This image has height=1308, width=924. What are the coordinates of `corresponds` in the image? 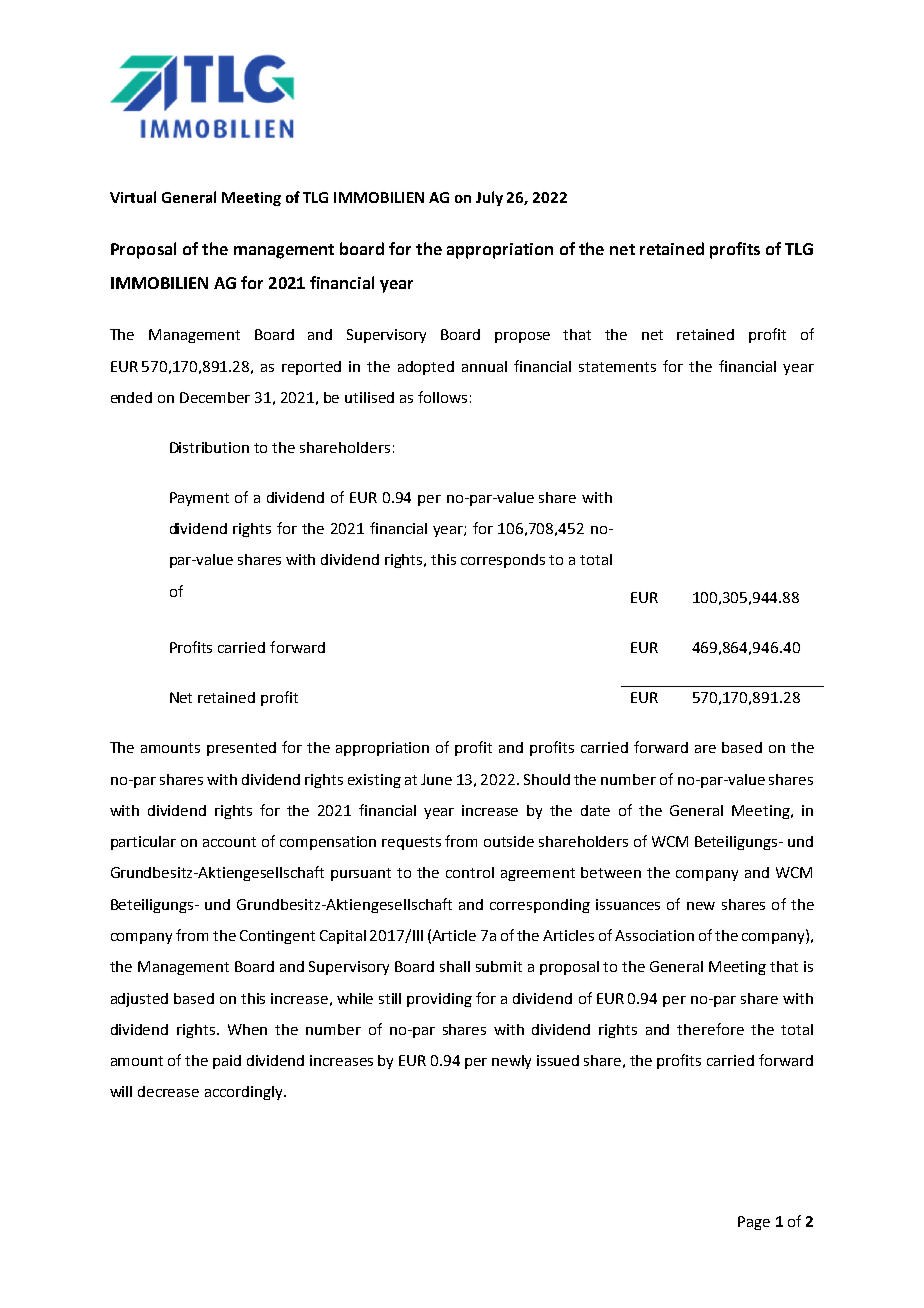 It's located at (503, 561).
